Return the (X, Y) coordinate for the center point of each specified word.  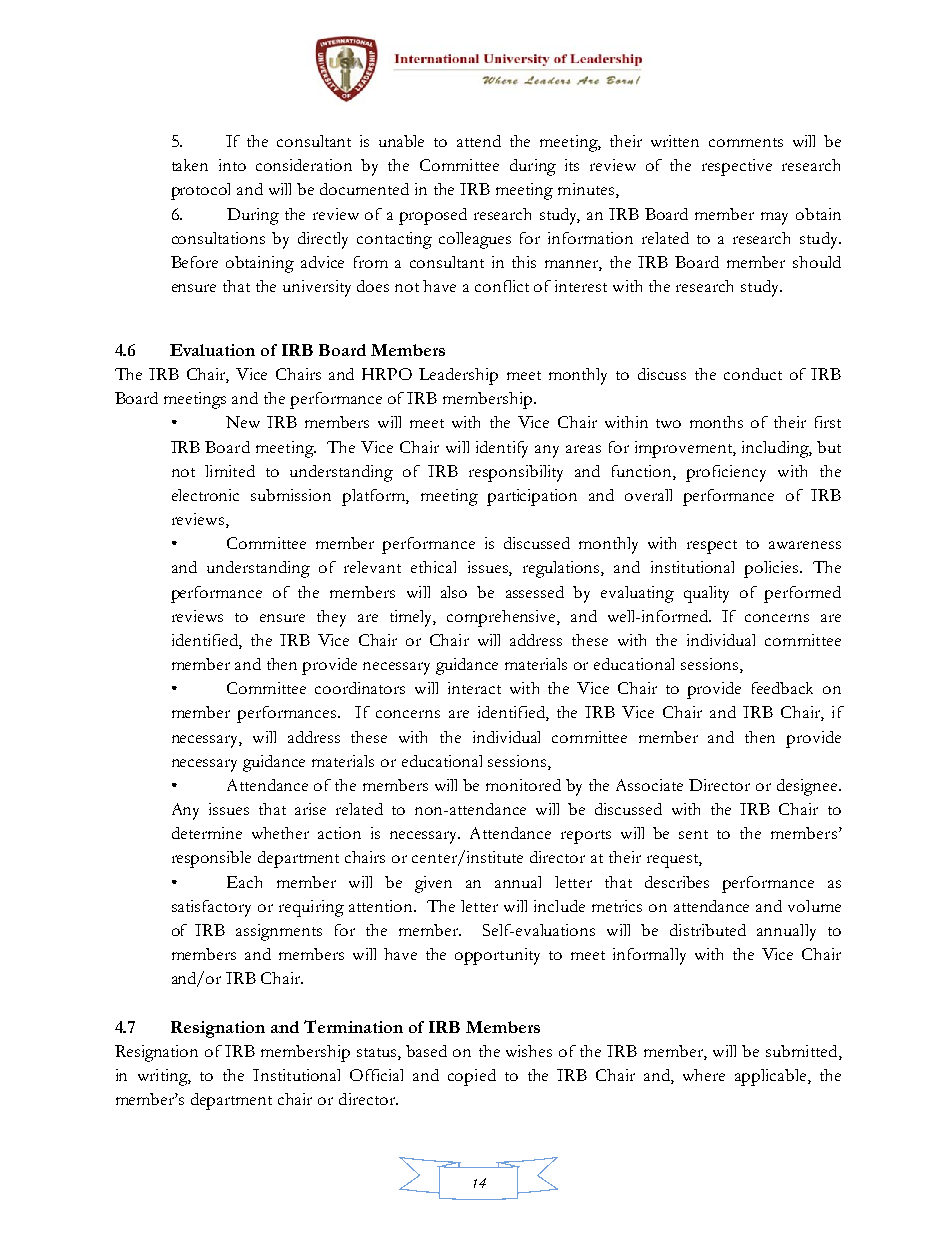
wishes (529, 1051)
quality (706, 594)
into (232, 165)
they (331, 618)
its (572, 165)
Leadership (458, 376)
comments (746, 142)
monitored (523, 785)
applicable (772, 1077)
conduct (753, 374)
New (243, 422)
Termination (353, 1026)
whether (280, 833)
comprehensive (502, 618)
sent (693, 834)
